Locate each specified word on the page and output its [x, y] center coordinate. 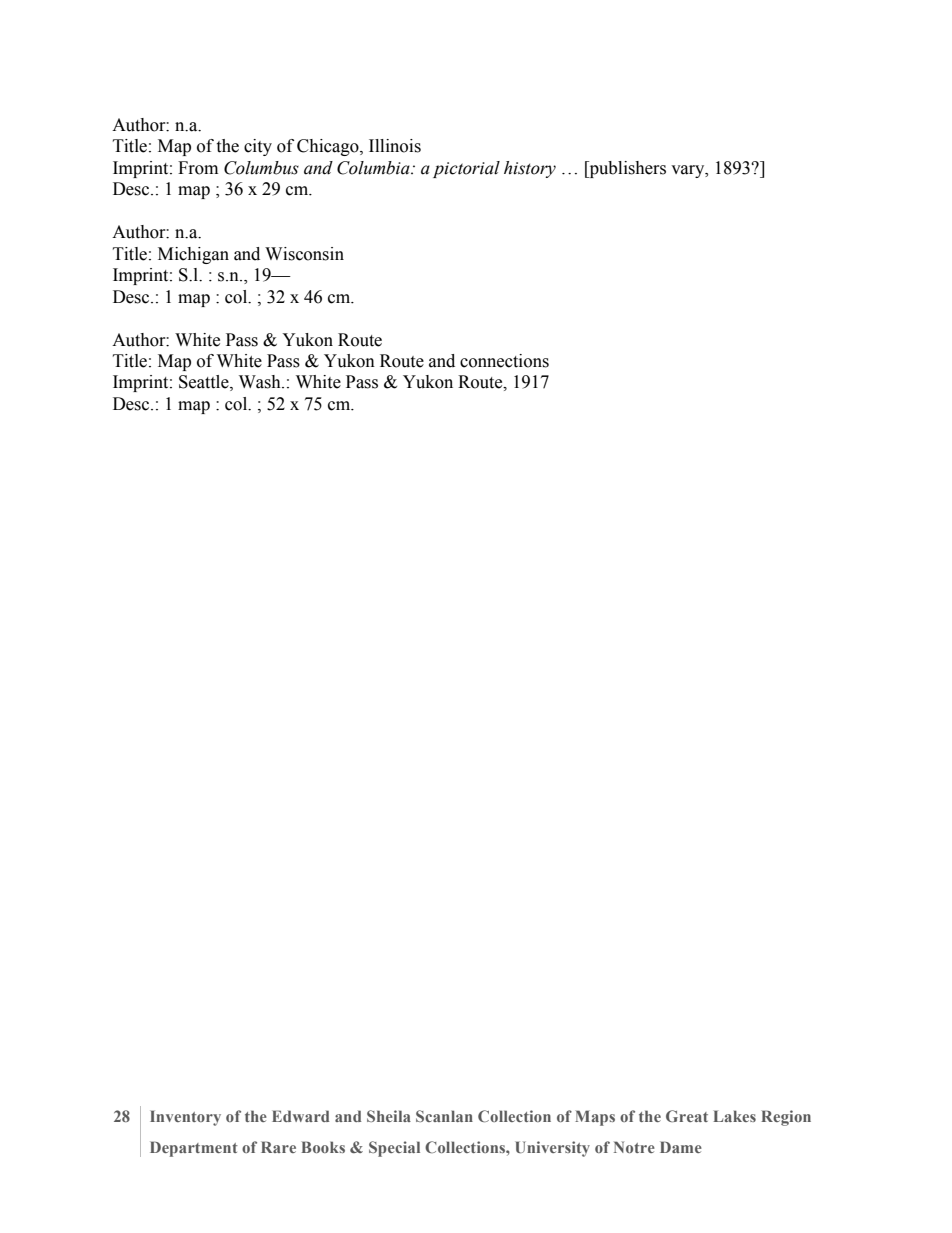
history [530, 169]
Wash [261, 382]
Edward [301, 1116]
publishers [626, 169]
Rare [278, 1147]
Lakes [734, 1116]
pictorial [466, 169]
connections [504, 361]
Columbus [261, 168]
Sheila [389, 1116]
